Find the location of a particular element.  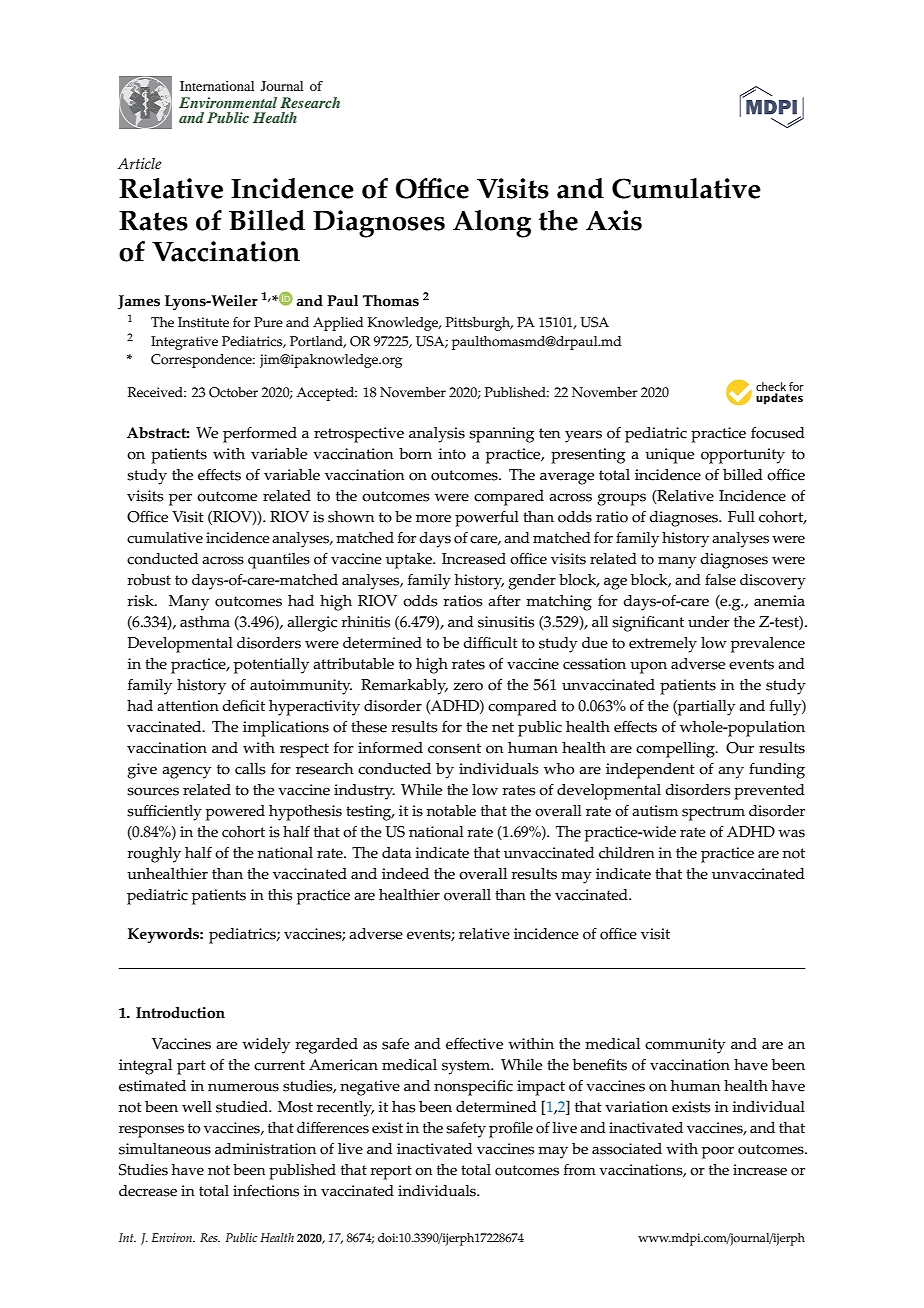

Axis is located at coordinates (614, 220).
